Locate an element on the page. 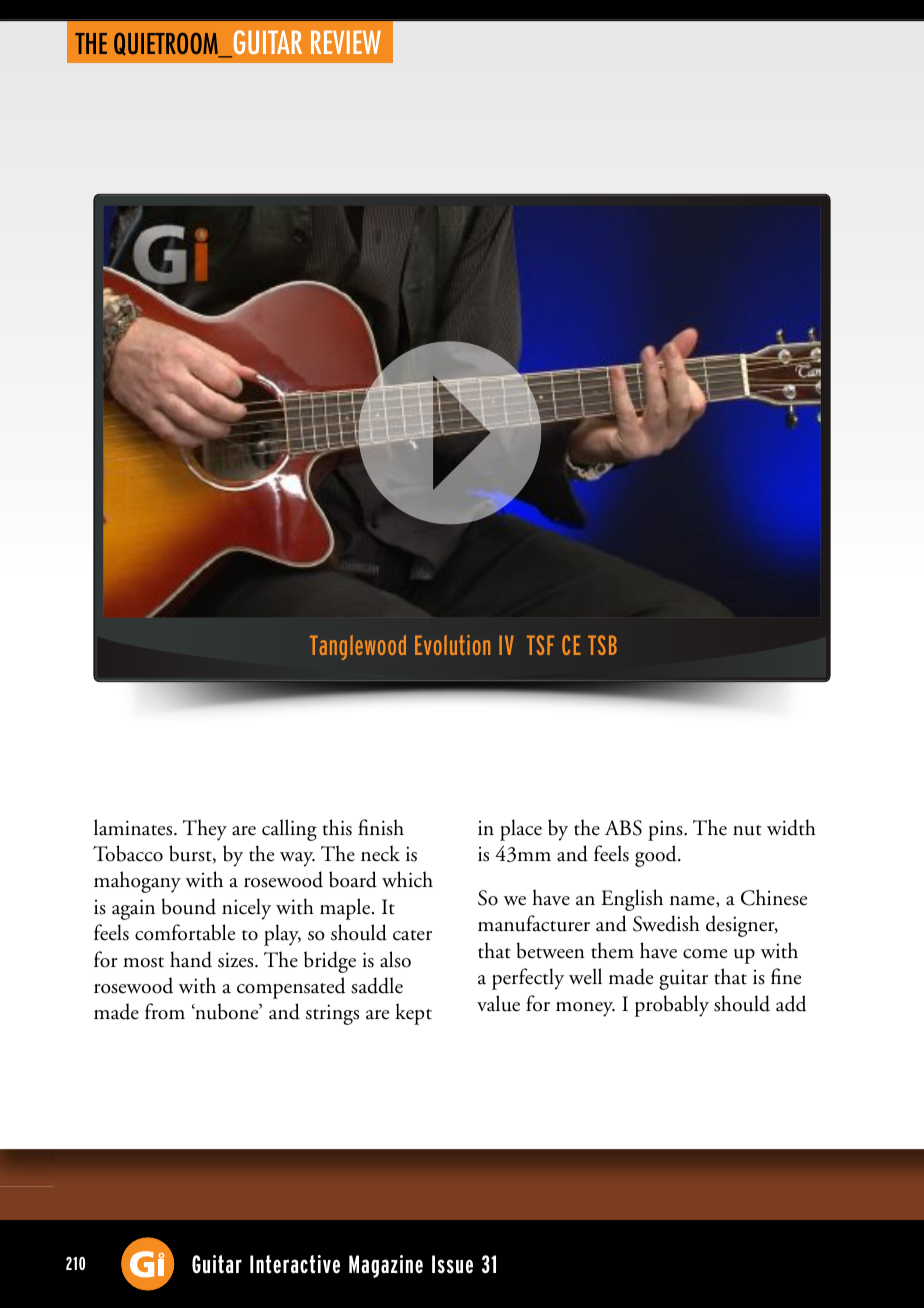 Image resolution: width=924 pixels, height=1308 pixels. REVIEW is located at coordinates (346, 42).
